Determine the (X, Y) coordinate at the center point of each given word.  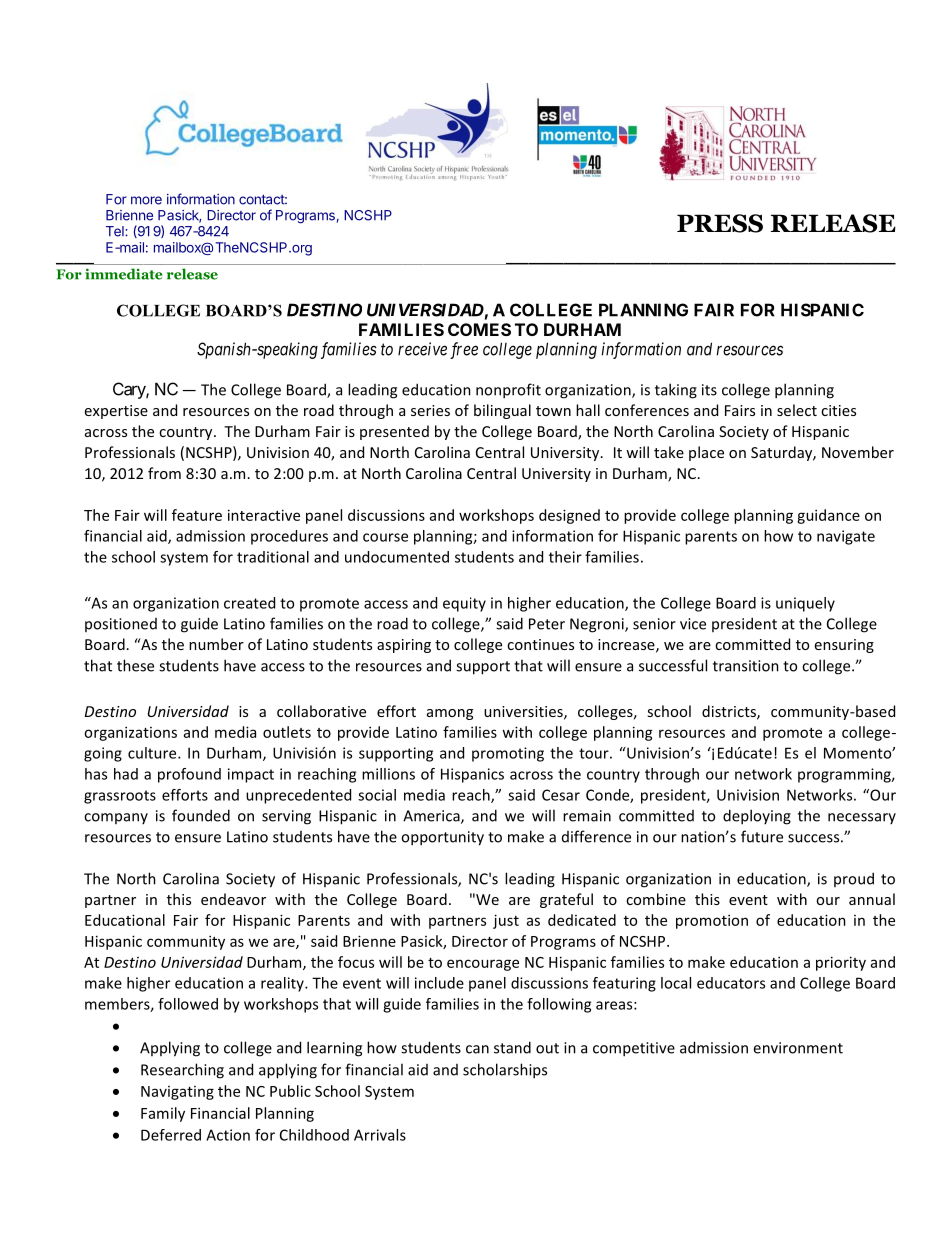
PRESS (720, 223)
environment (798, 1048)
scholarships (505, 1071)
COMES (479, 329)
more (146, 200)
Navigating (177, 1093)
